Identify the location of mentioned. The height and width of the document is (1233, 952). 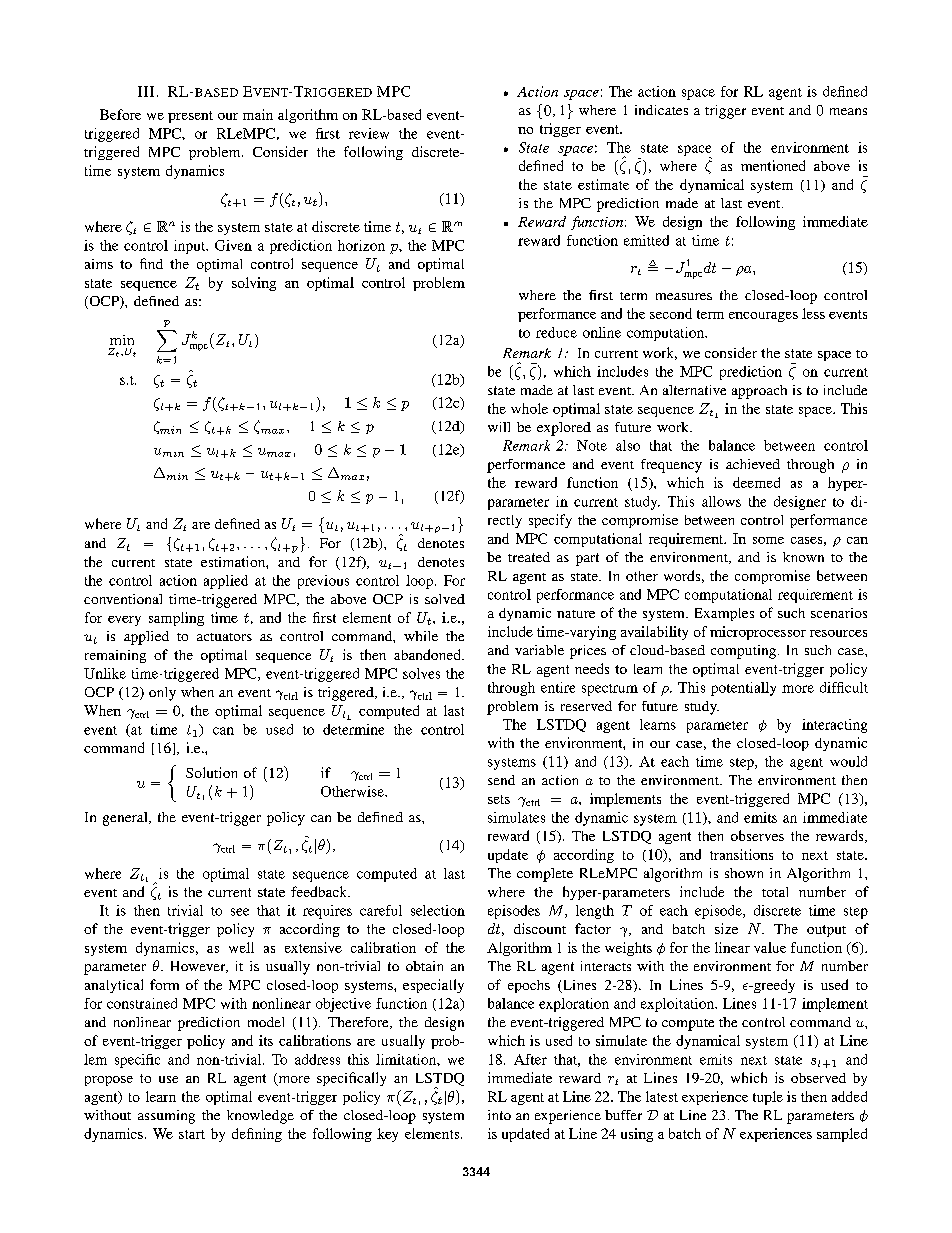
(773, 165).
